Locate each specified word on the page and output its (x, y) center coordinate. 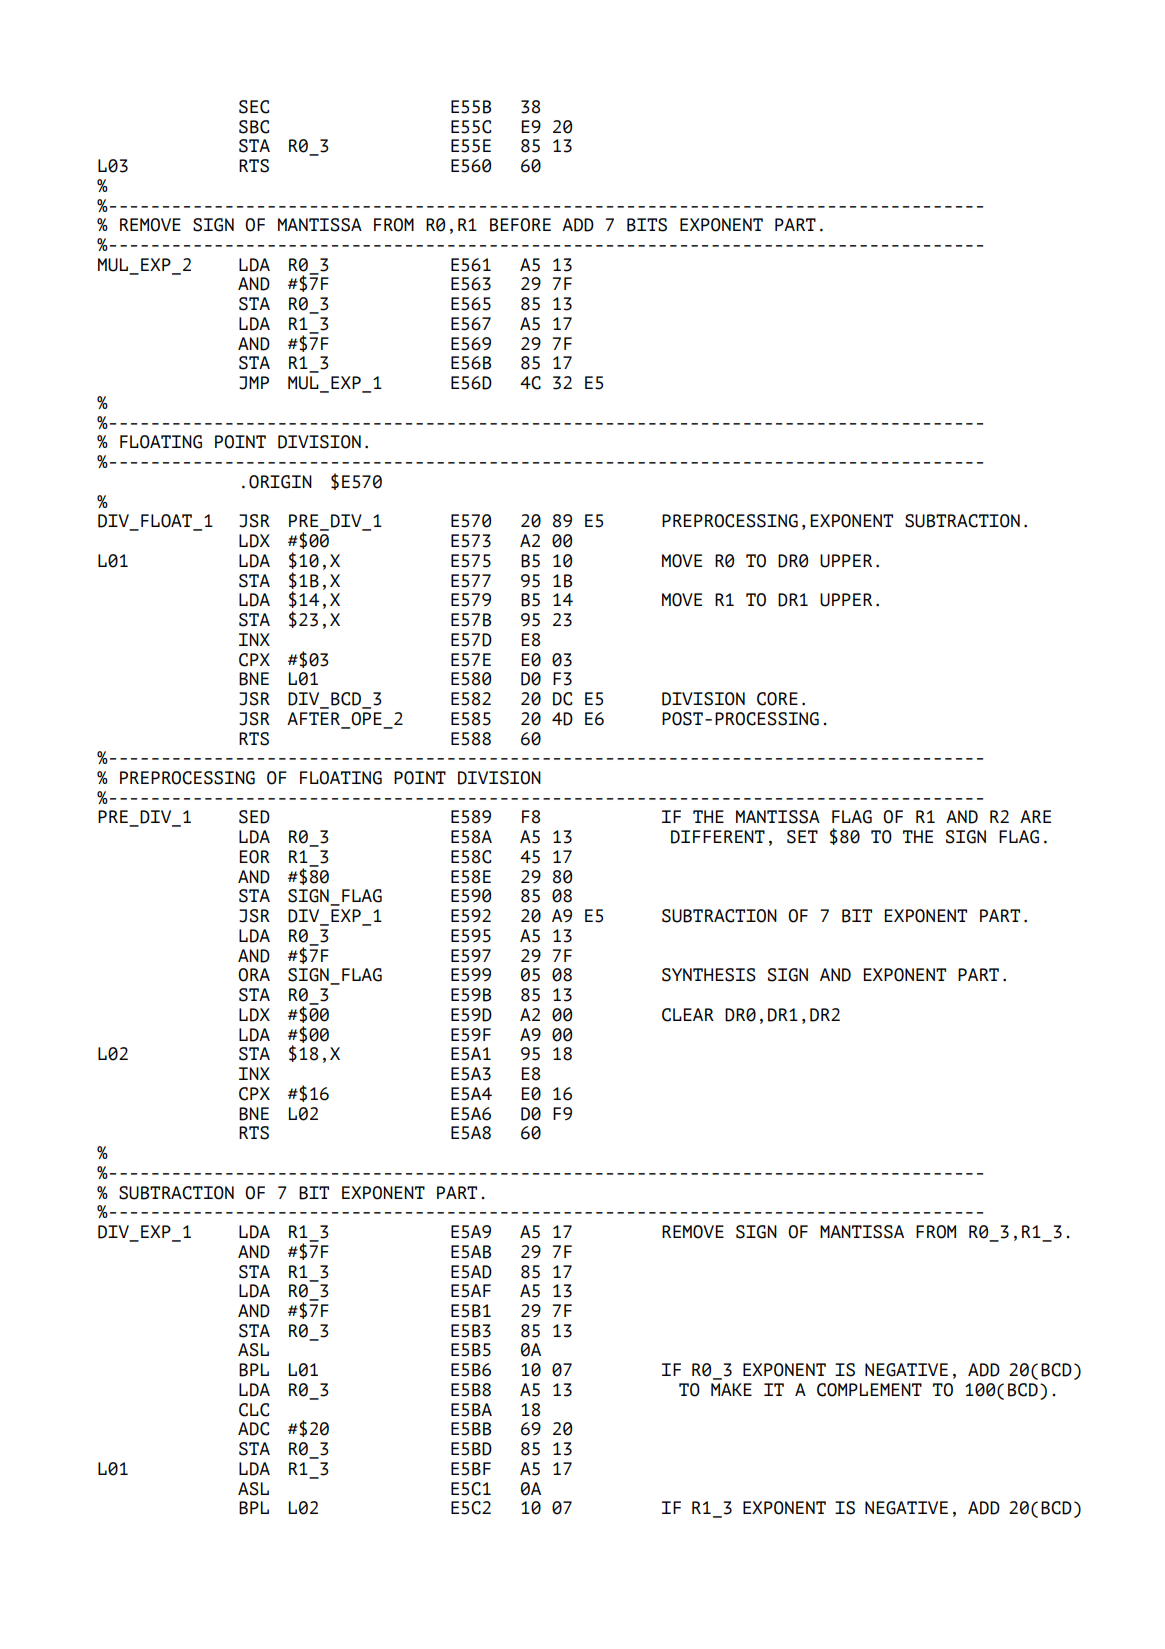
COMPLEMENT (869, 1390)
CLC (254, 1410)
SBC (254, 127)
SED (254, 817)
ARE (1035, 816)
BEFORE (520, 225)
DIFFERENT (718, 837)
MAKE (731, 1389)
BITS (647, 225)
